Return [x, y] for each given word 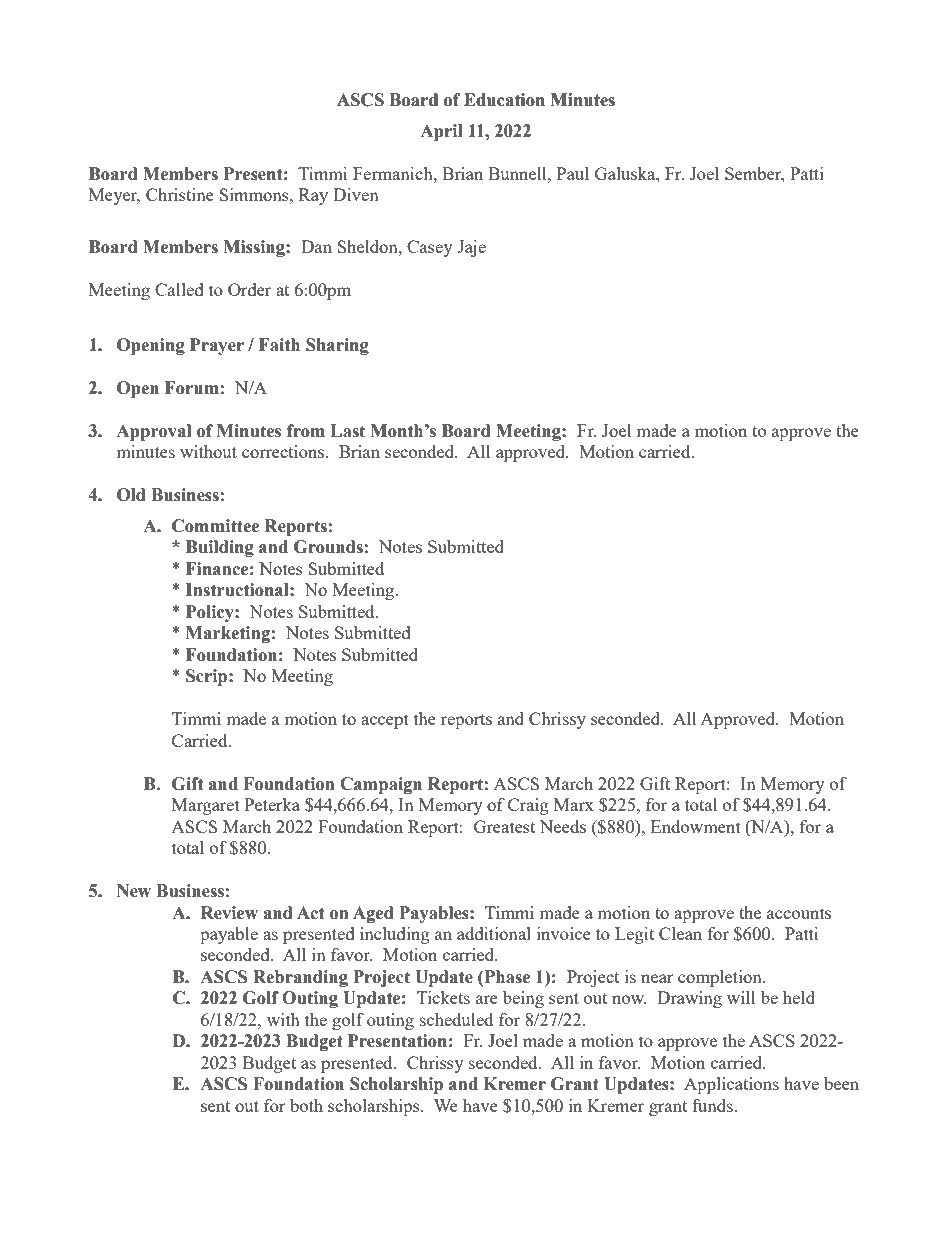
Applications [731, 1085]
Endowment [696, 826]
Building [220, 548]
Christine [180, 194]
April [441, 132]
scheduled [456, 1019]
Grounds [328, 547]
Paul [573, 173]
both [306, 1105]
